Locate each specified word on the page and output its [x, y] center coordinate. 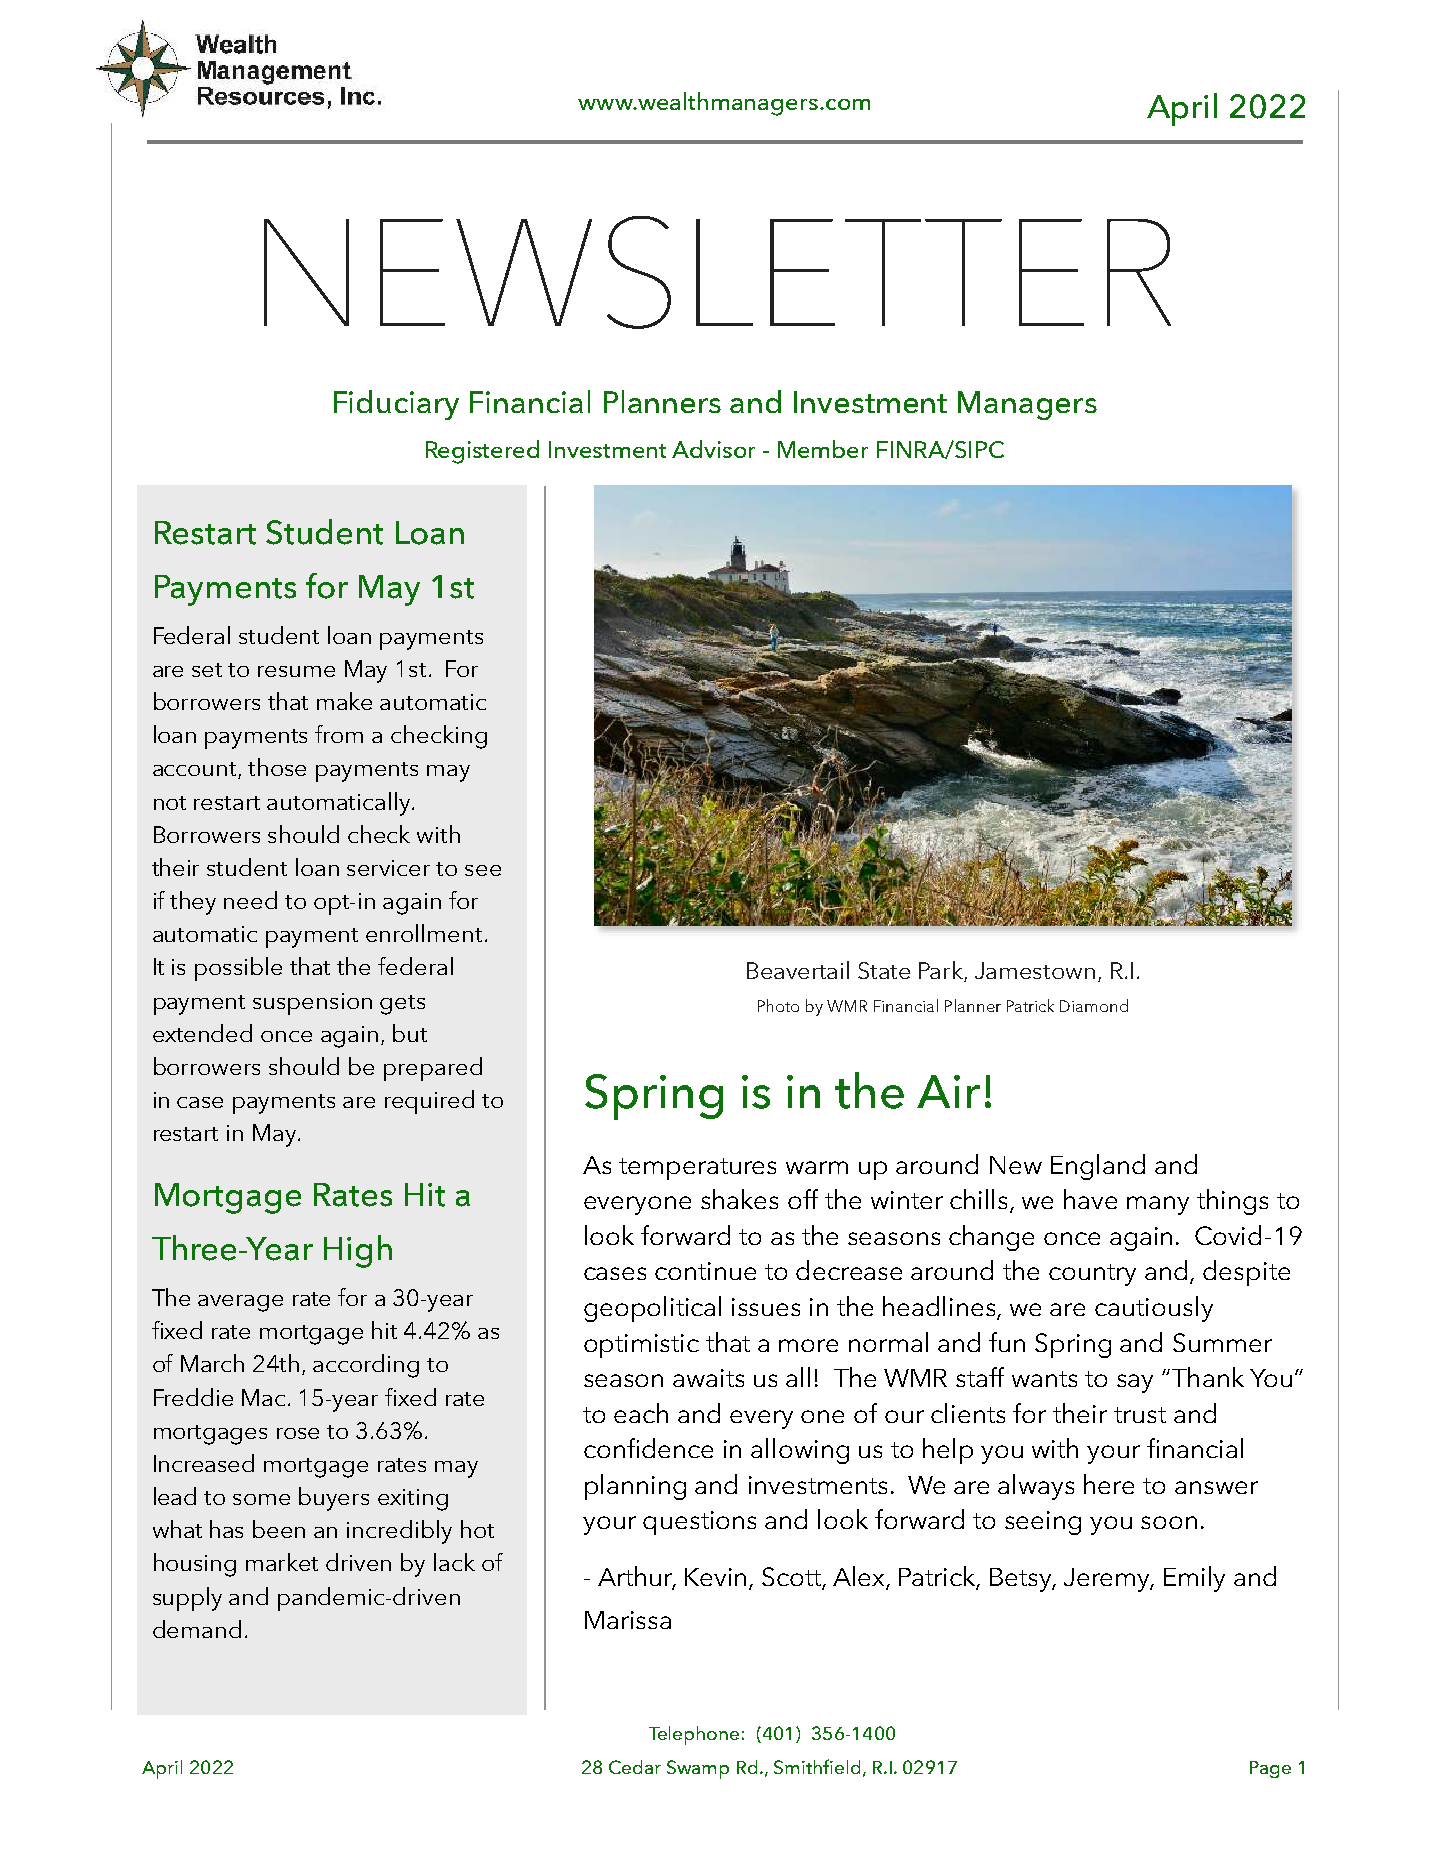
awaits [708, 1378]
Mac [265, 1397]
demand [197, 1629]
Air [948, 1091]
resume [296, 671]
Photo [778, 1005]
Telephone [694, 1735]
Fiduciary [396, 405]
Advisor [713, 449]
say [1135, 1383]
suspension [312, 1004]
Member [823, 449]
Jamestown [1035, 970]
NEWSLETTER [717, 272]
